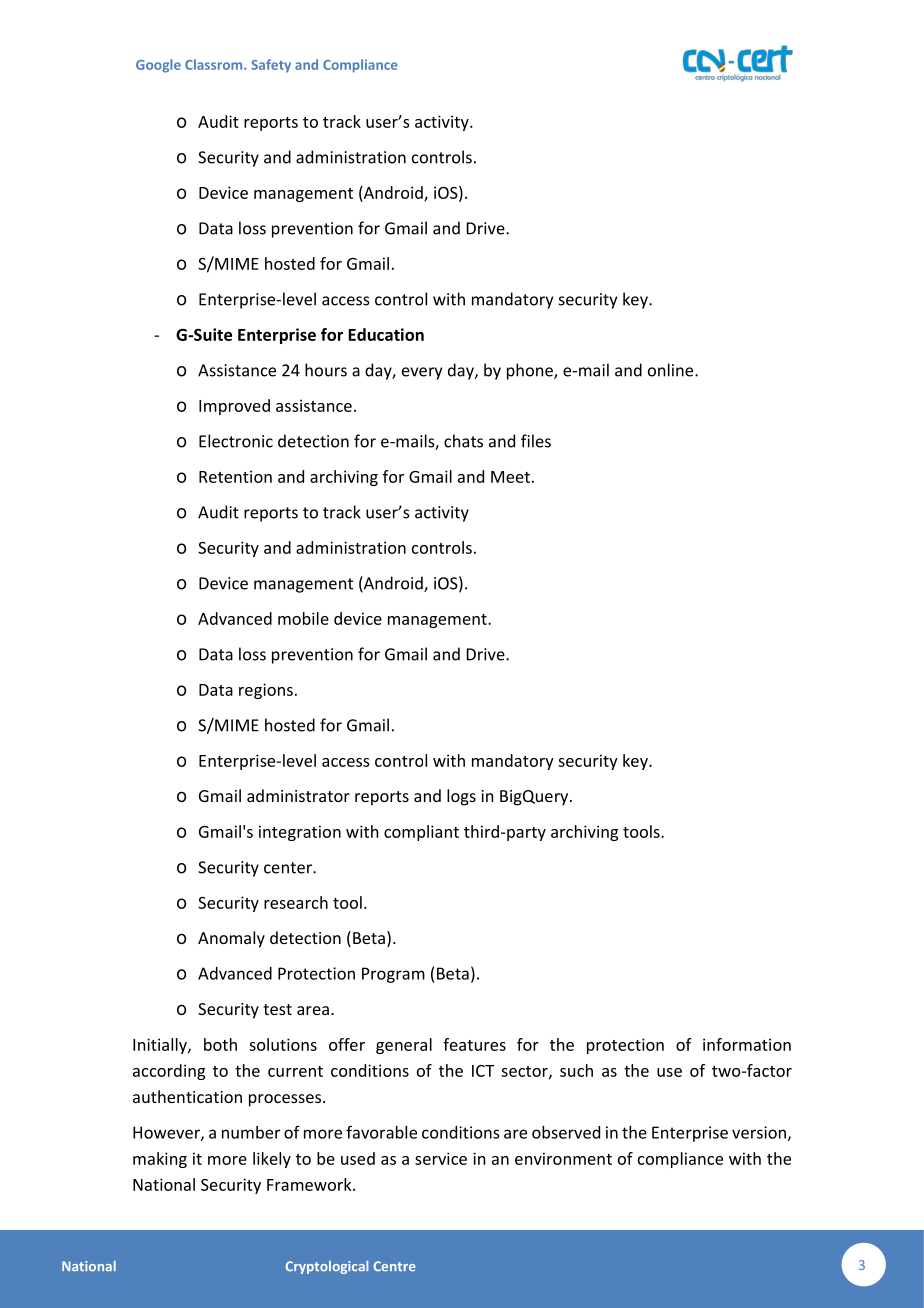 This screenshot has width=924, height=1308. Describe the element at coordinates (747, 1044) in the screenshot. I see `information` at that location.
